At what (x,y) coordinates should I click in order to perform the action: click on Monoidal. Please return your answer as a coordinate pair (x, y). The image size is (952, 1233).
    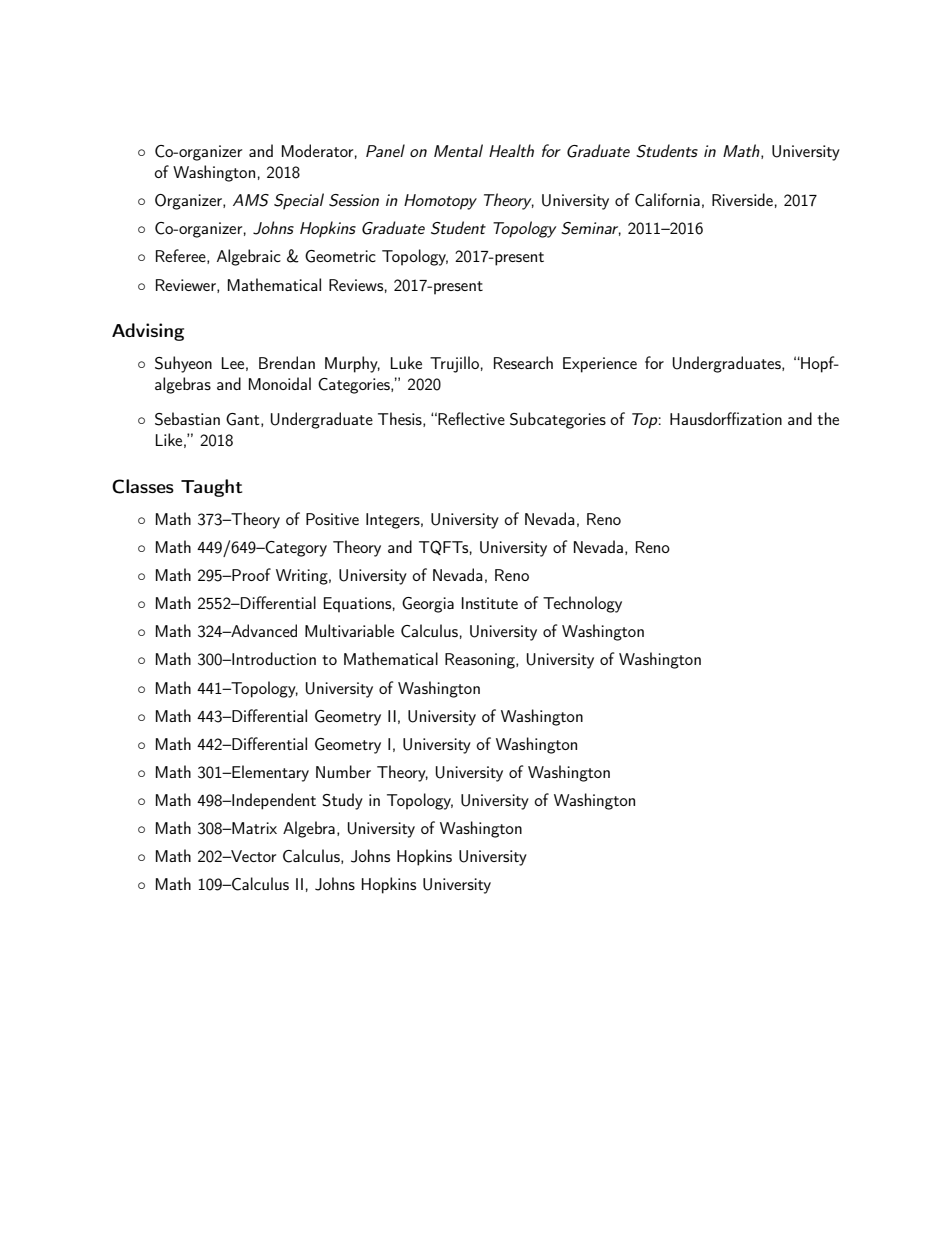
    Looking at the image, I should click on (280, 383).
